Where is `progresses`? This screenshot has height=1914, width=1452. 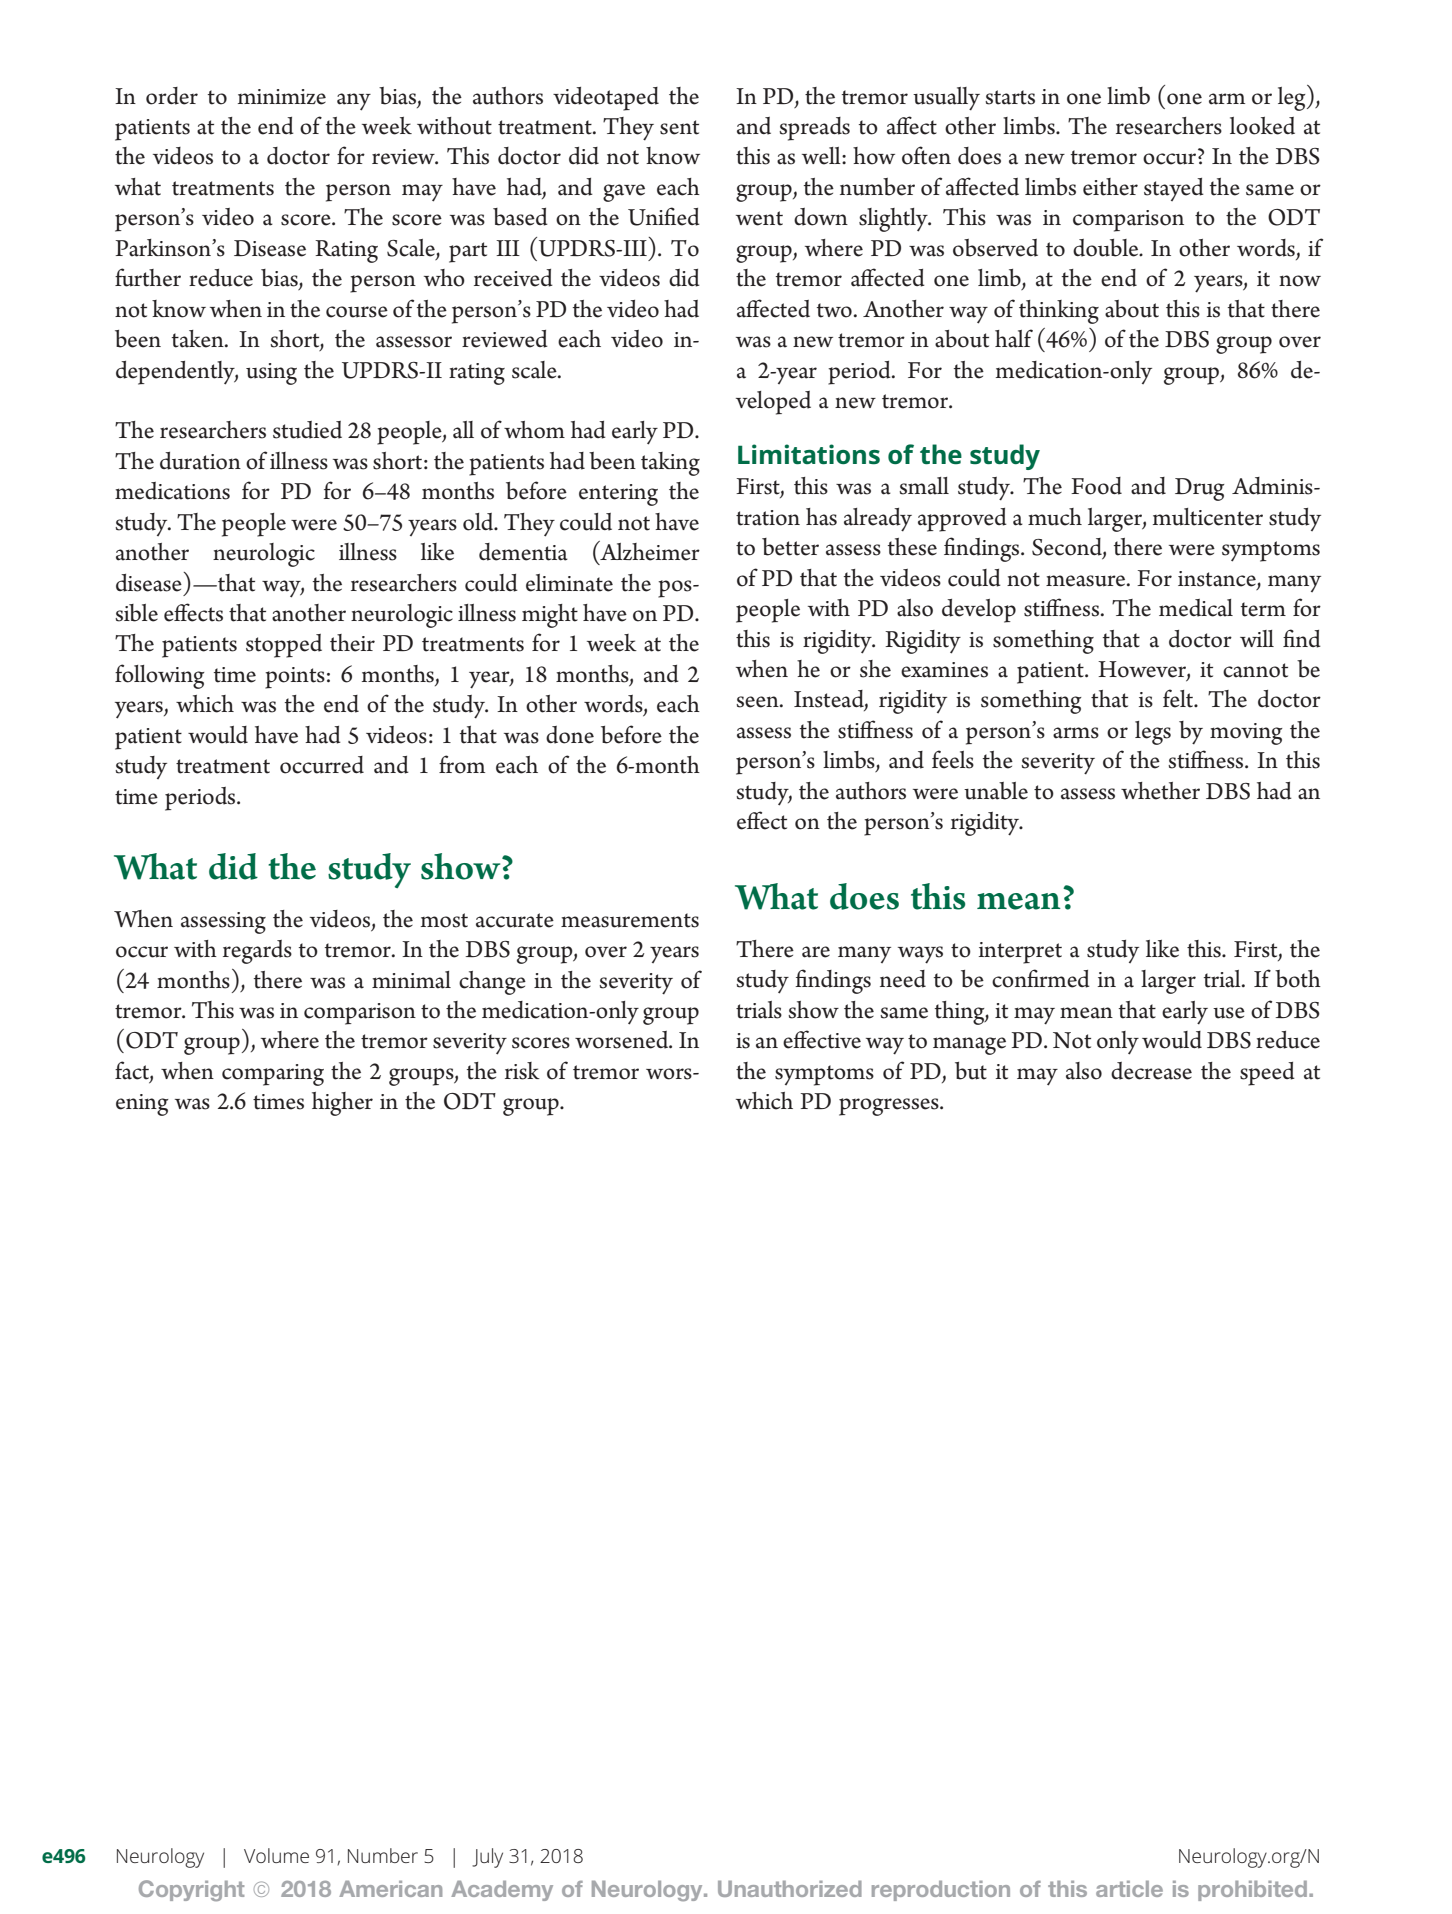
progresses is located at coordinates (890, 1107).
